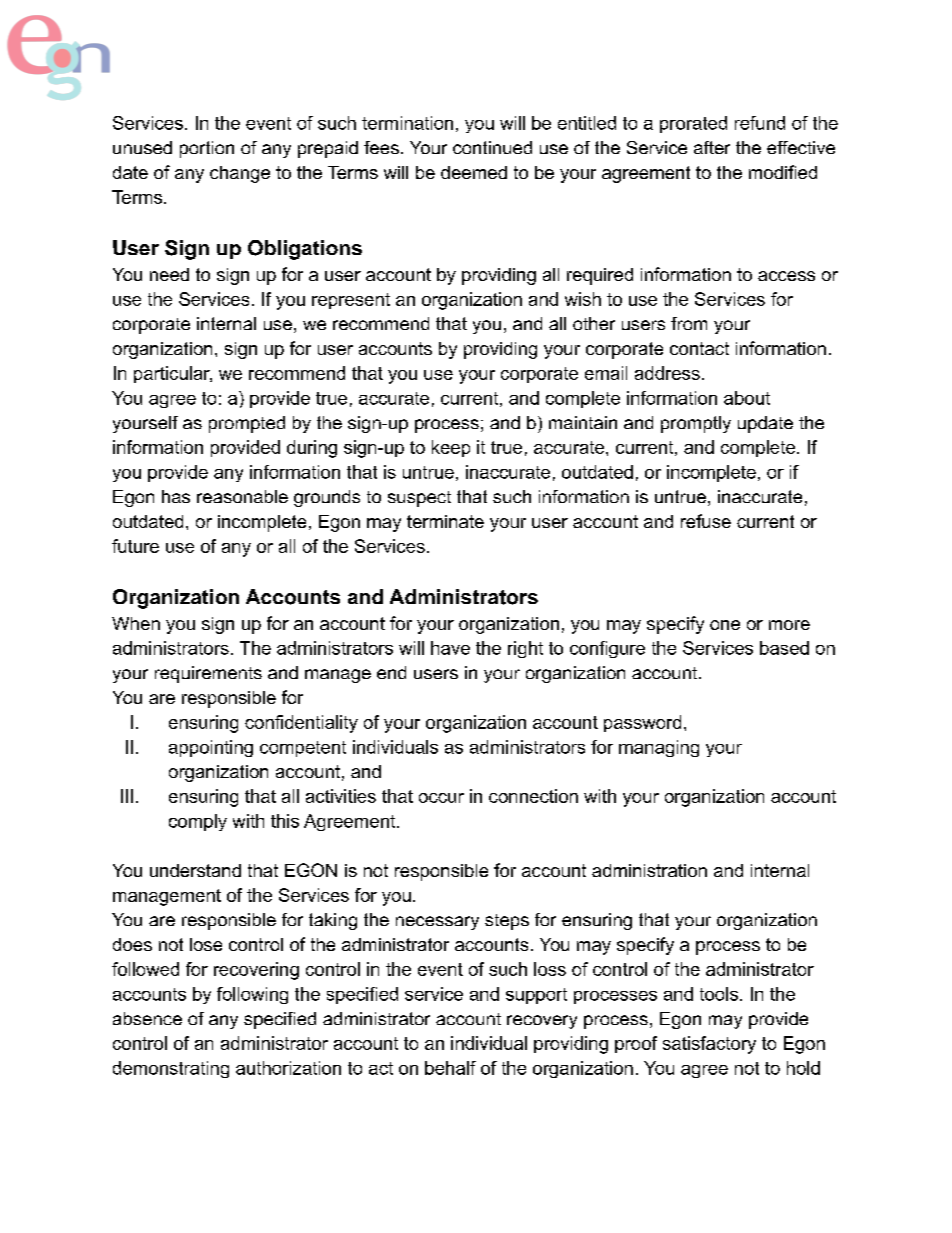 The height and width of the screenshot is (1233, 952). Describe the element at coordinates (725, 625) in the screenshot. I see `one` at that location.
